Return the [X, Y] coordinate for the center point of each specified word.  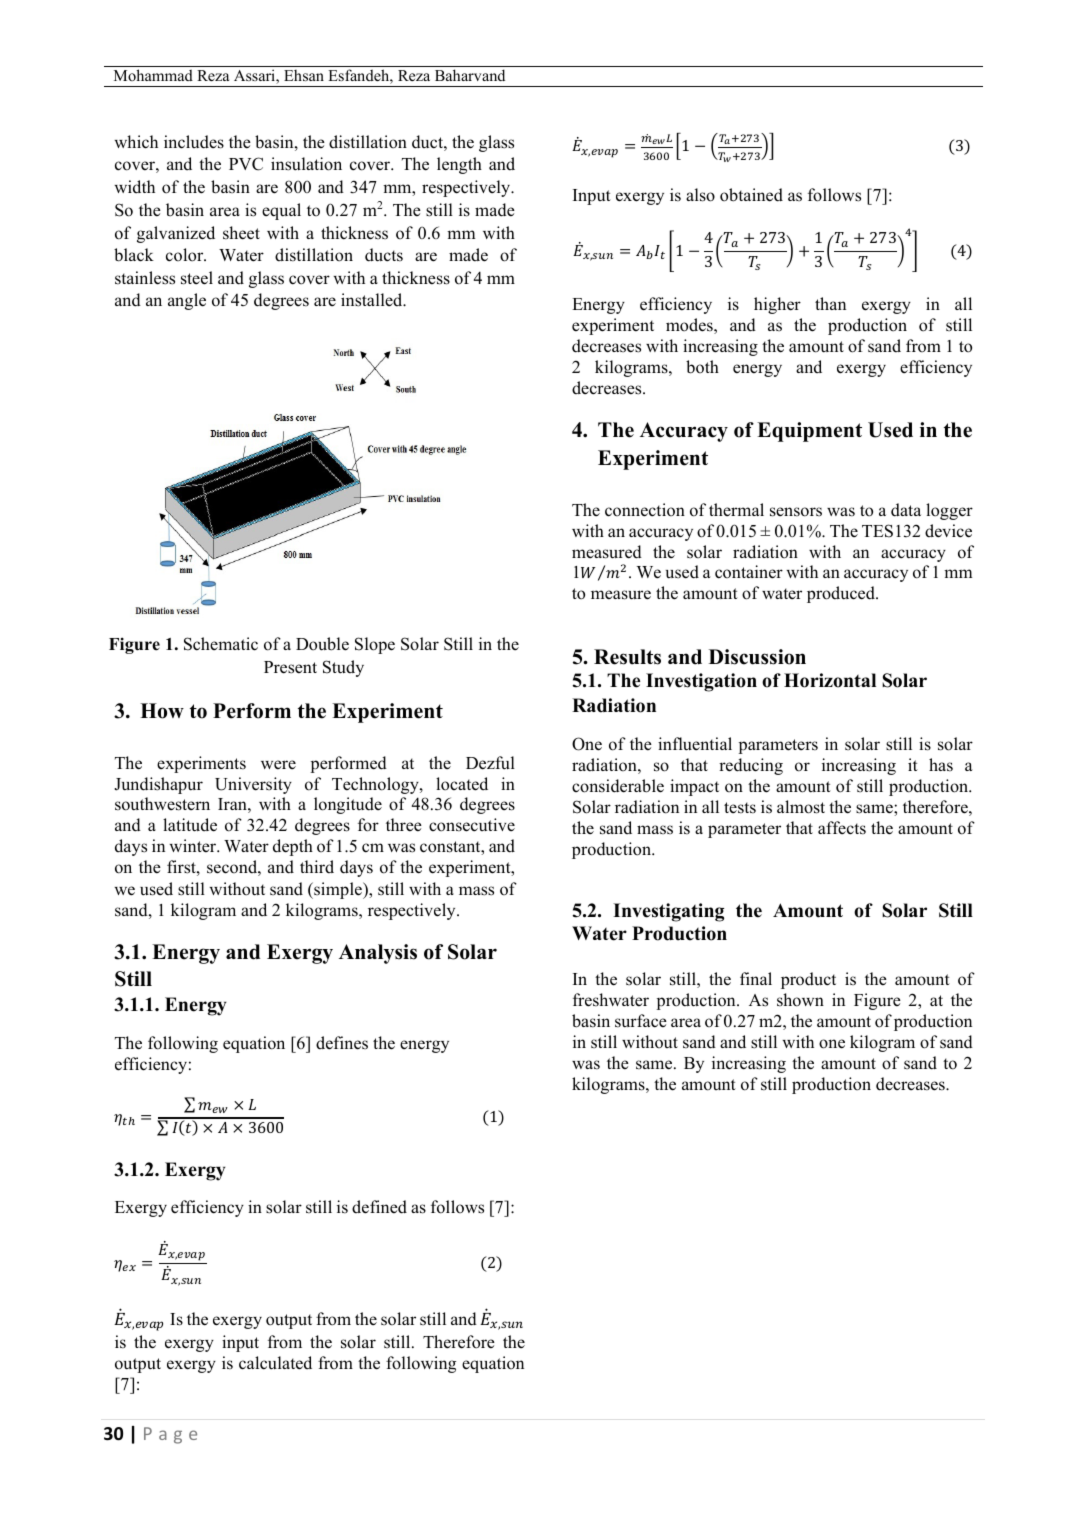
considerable [618, 786]
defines [342, 1043]
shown [800, 1000]
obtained [751, 195]
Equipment [809, 432]
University [253, 785]
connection [645, 510]
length [459, 165]
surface [641, 1021]
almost [801, 807]
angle [187, 301]
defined [379, 1207]
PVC [246, 164]
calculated [275, 1363]
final [756, 978]
